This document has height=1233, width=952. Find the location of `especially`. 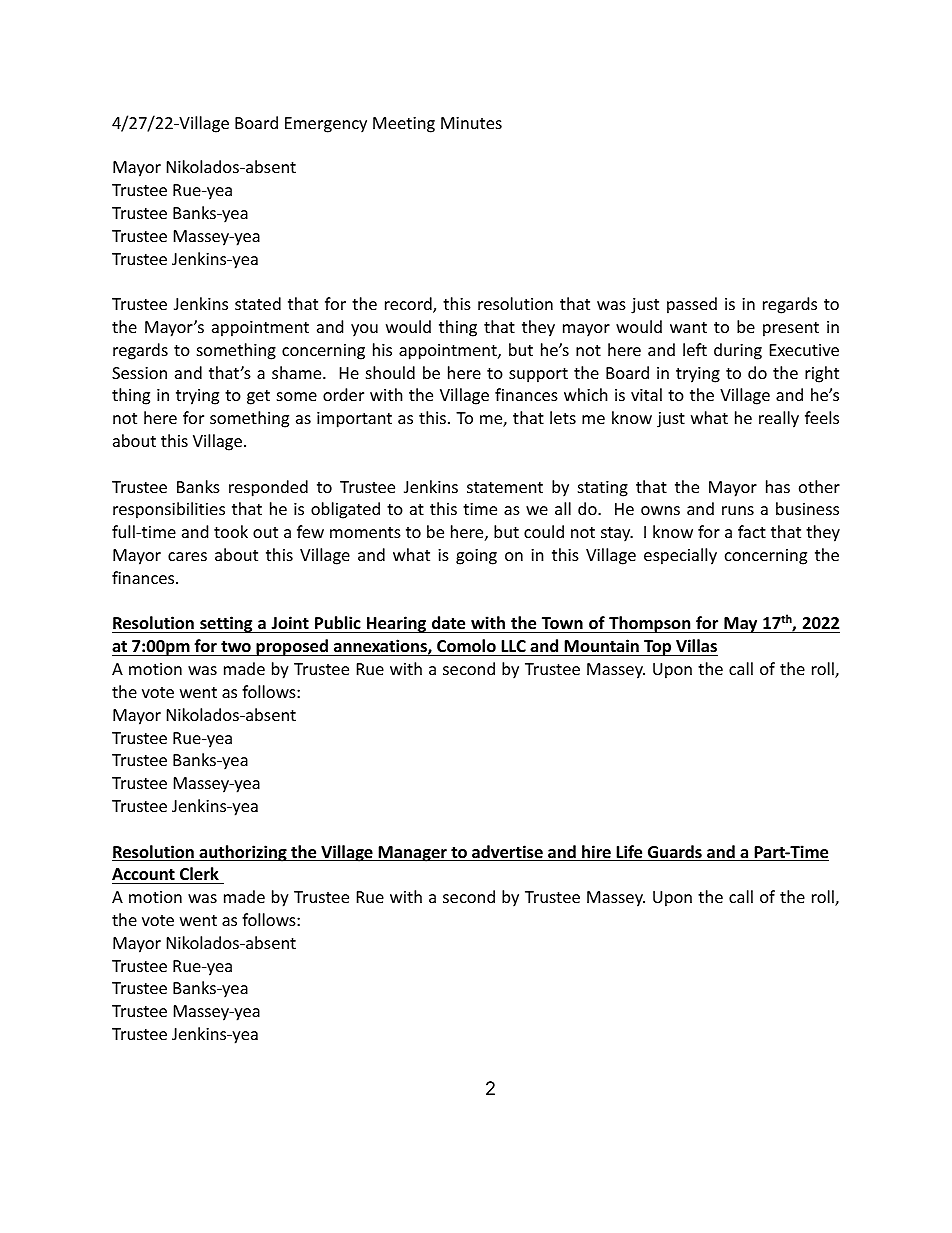

especially is located at coordinates (680, 556).
